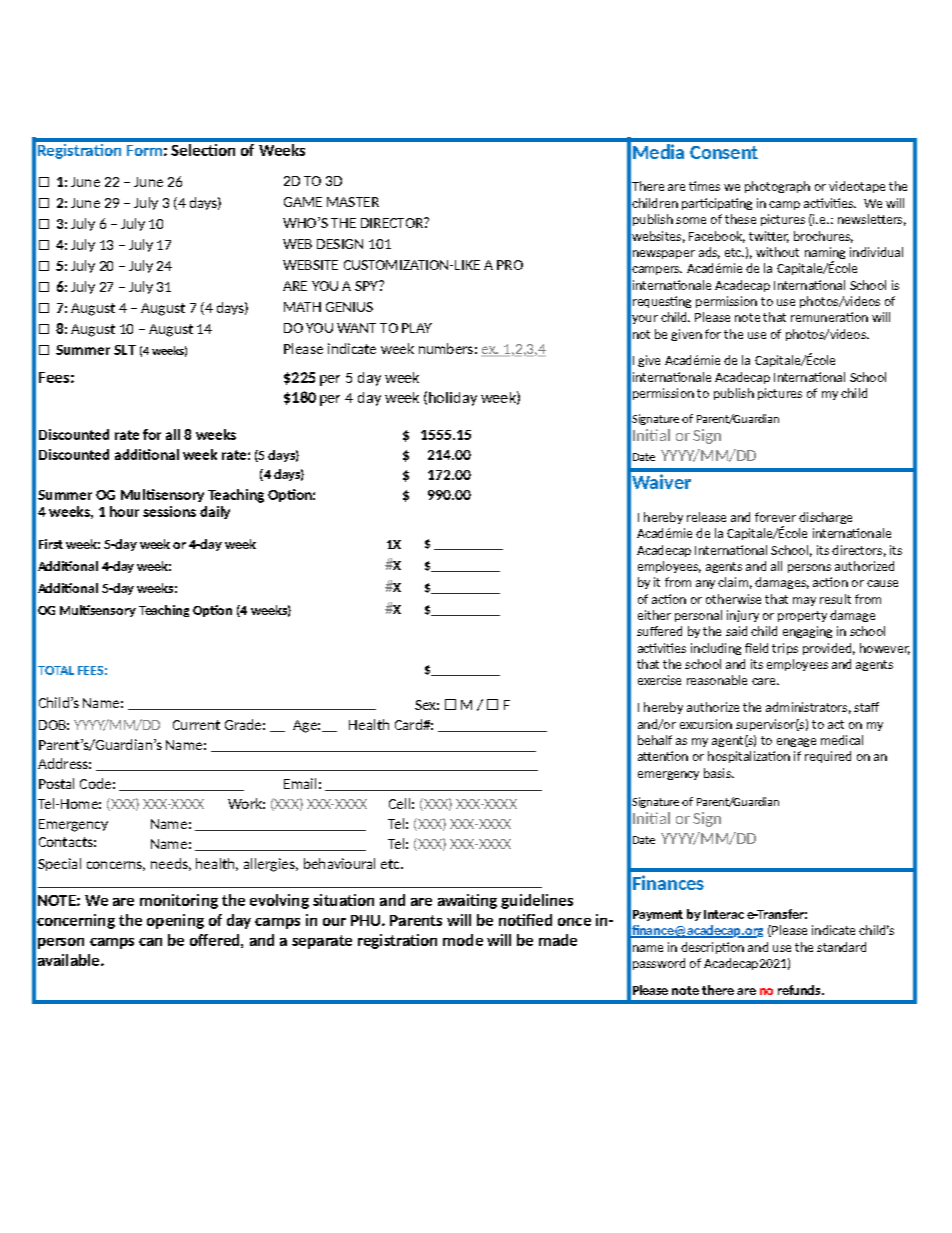 The image size is (952, 1233). I want to click on Current, so click(196, 725).
